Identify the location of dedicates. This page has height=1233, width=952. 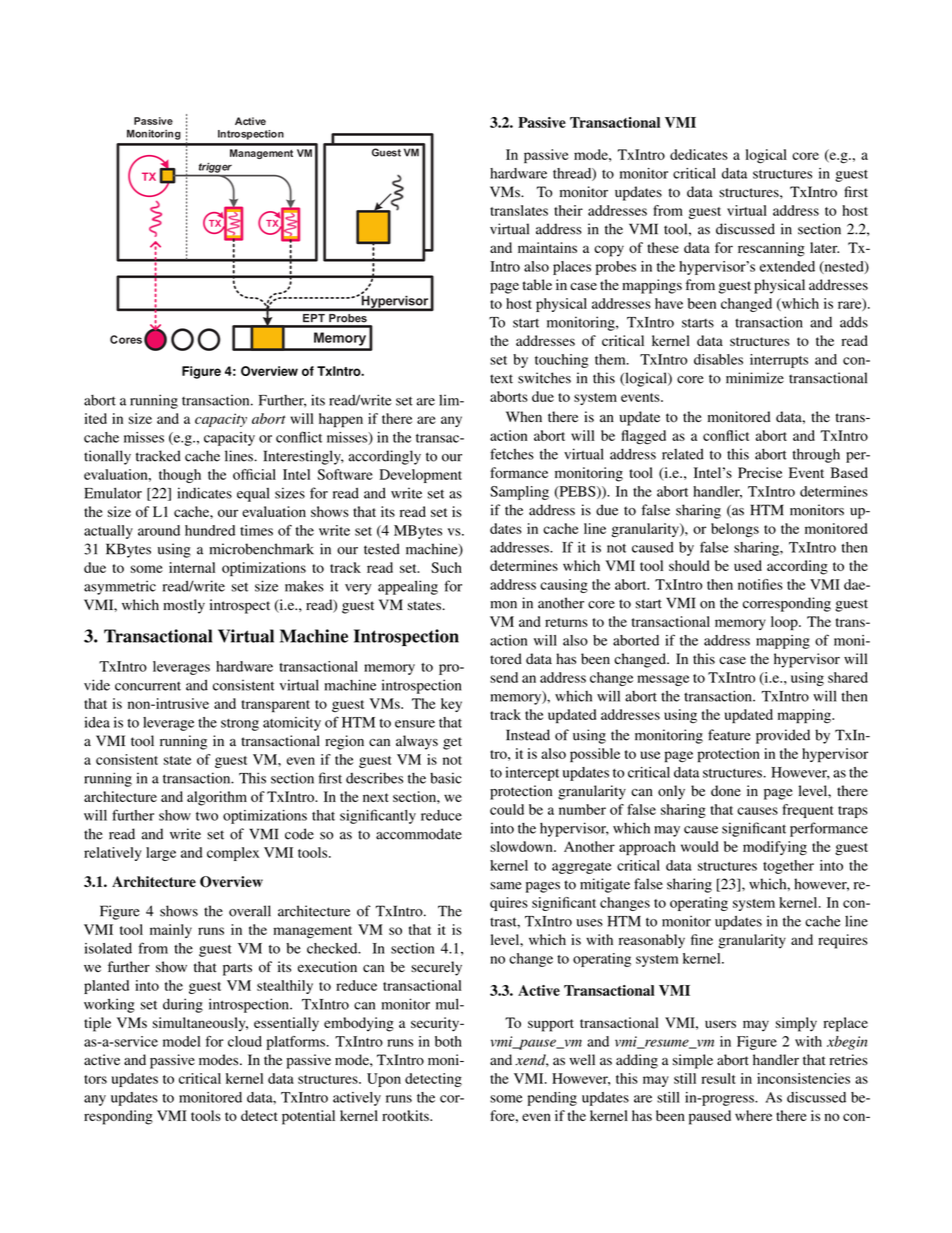
(699, 154).
